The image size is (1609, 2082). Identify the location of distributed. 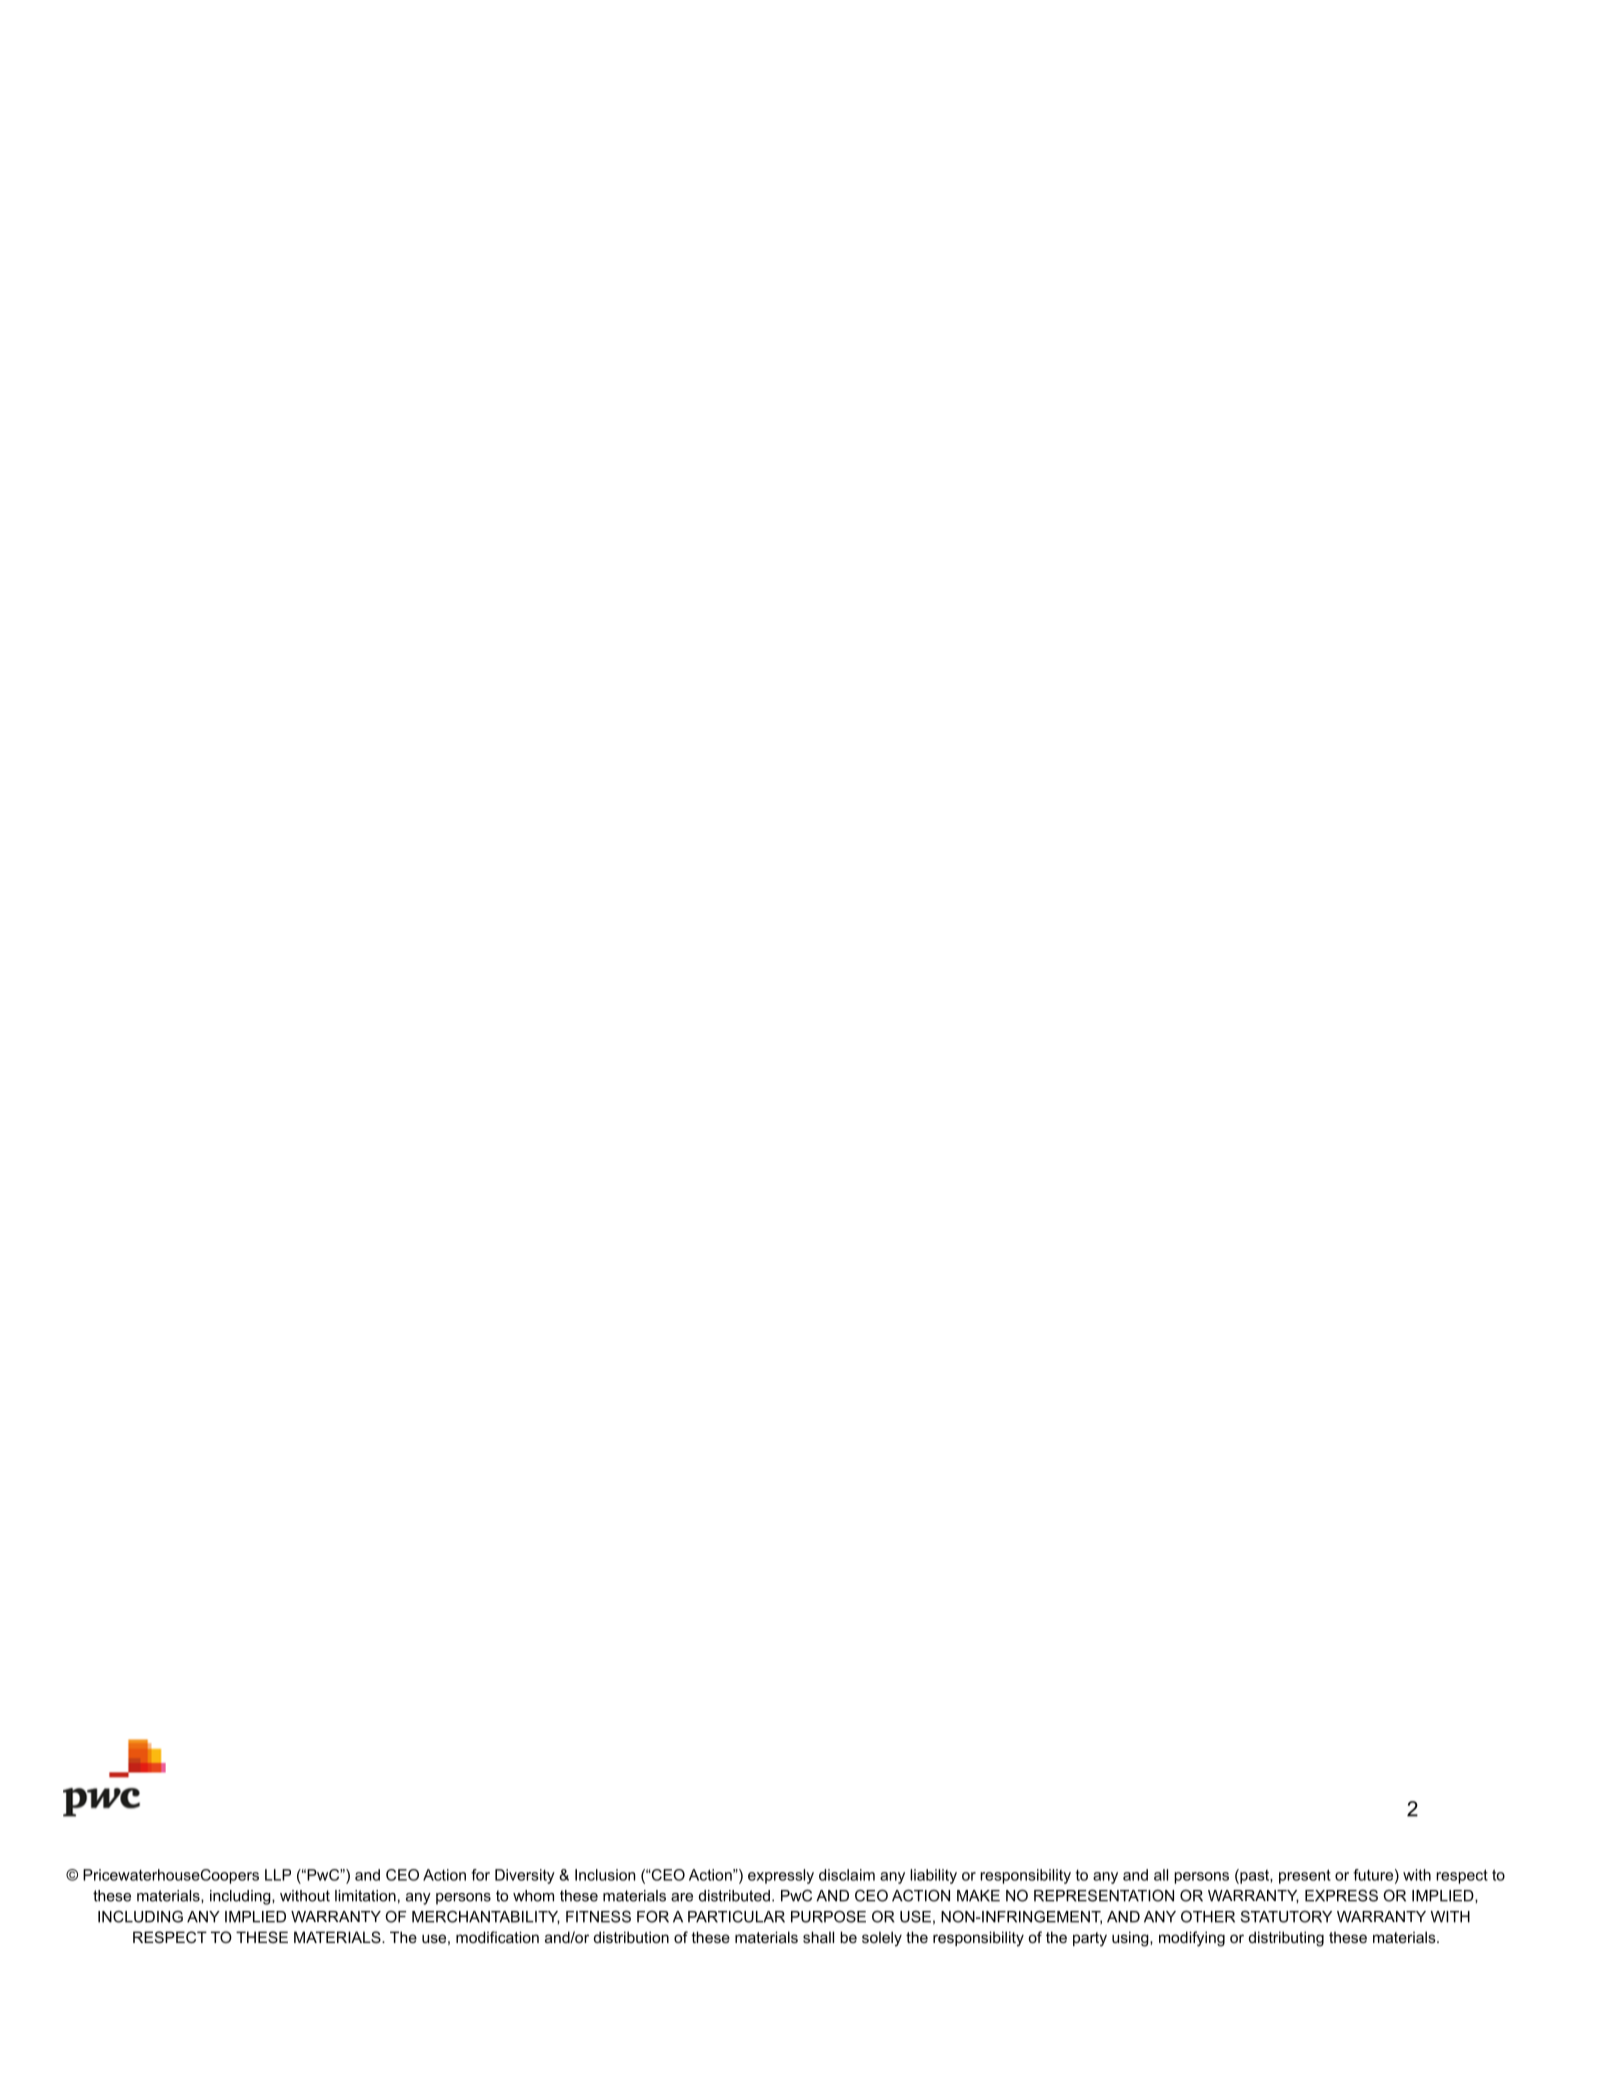
(734, 1896).
